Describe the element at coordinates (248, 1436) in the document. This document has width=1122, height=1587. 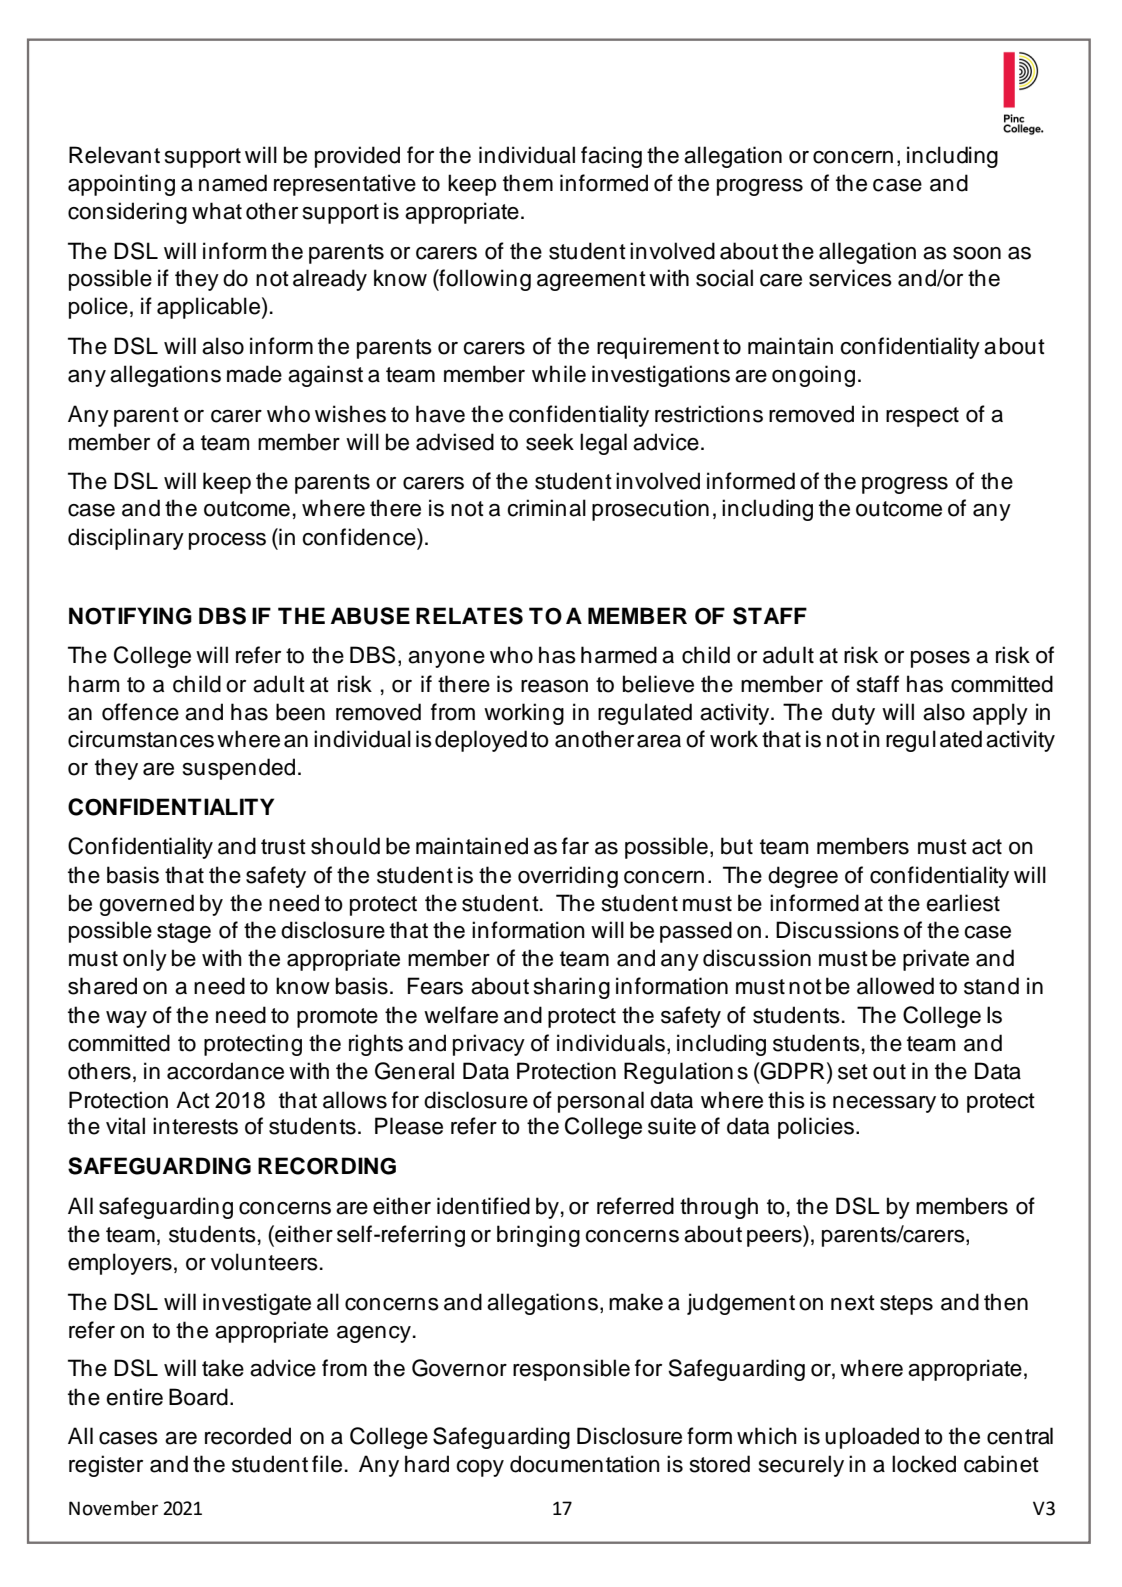
I see `recorded` at that location.
